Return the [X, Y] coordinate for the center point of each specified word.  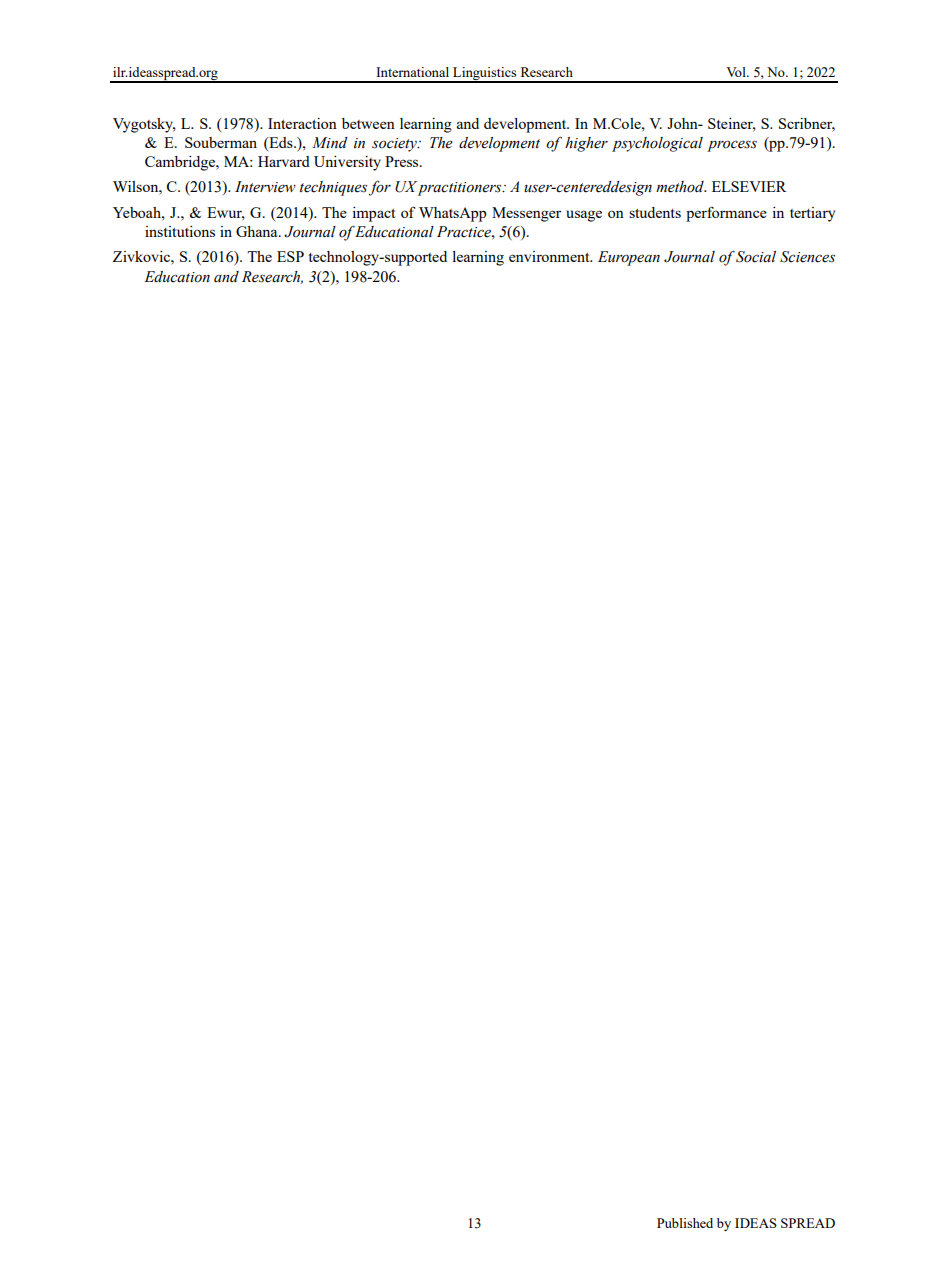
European [629, 258]
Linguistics [485, 75]
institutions [180, 231]
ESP [290, 256]
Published [685, 1223]
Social [756, 257]
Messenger [526, 214]
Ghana [258, 231]
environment [550, 256]
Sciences [807, 257]
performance [726, 214]
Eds [281, 142]
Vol [737, 72]
